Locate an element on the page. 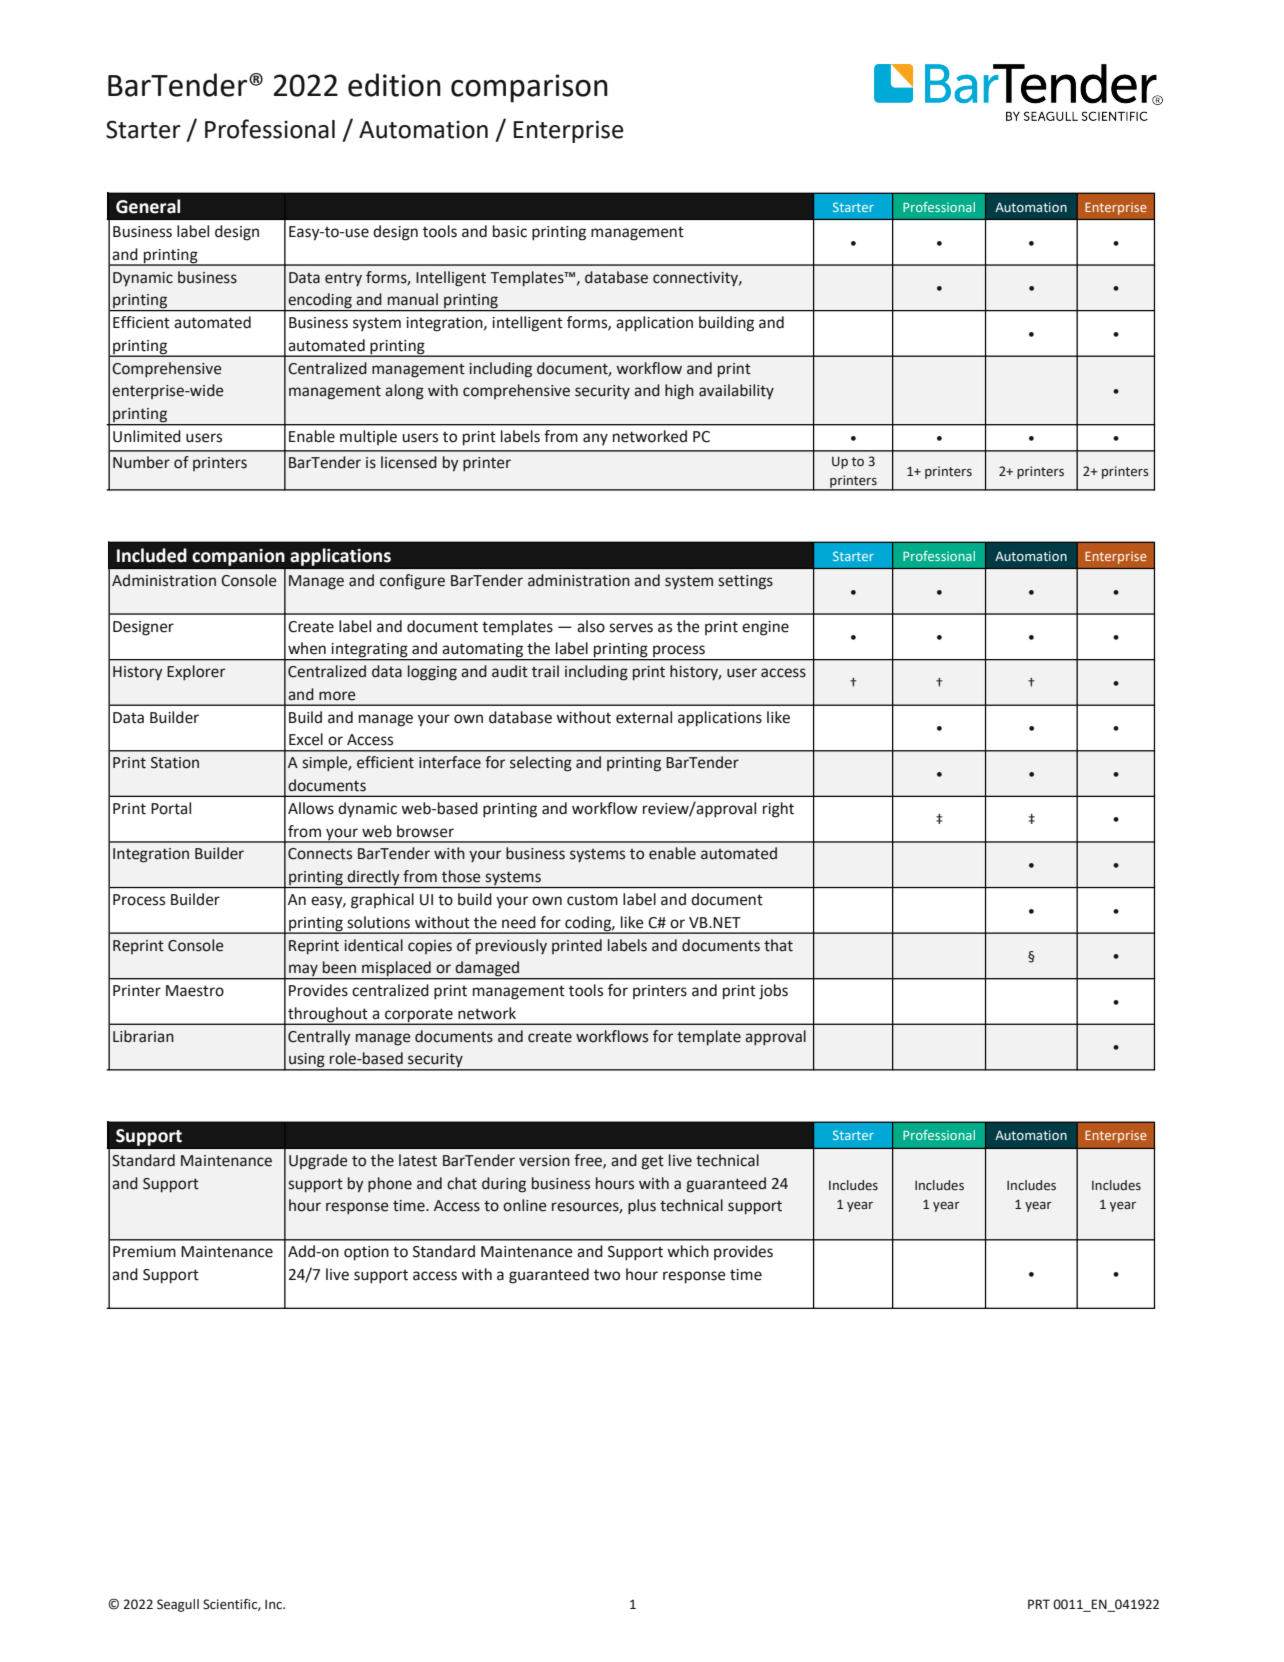  General is located at coordinates (148, 206).
